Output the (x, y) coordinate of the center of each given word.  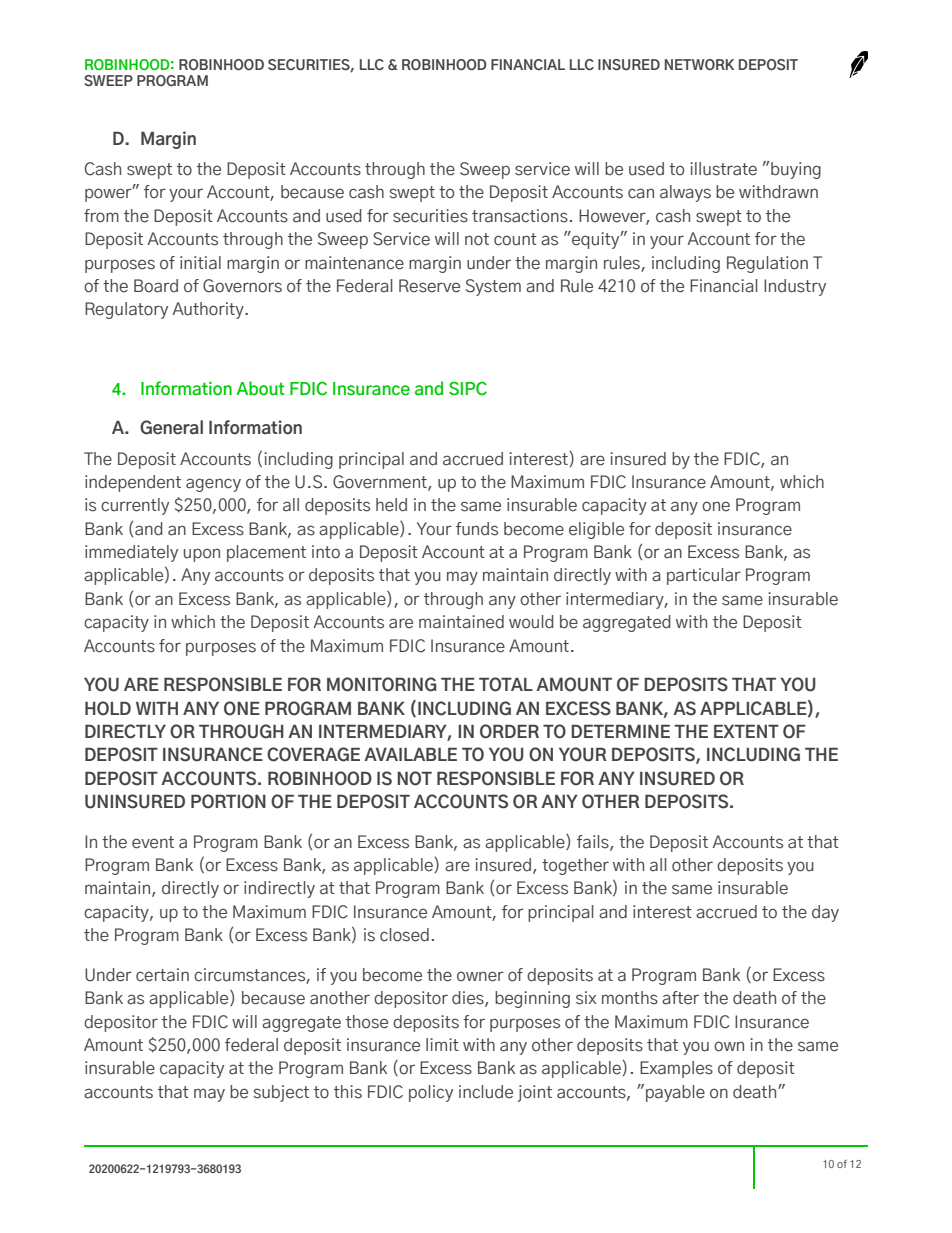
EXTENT (746, 731)
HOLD (108, 708)
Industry (795, 287)
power (109, 194)
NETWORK (699, 64)
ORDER (509, 731)
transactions (520, 216)
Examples (676, 1069)
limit (442, 1044)
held (391, 505)
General (171, 427)
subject (281, 1093)
